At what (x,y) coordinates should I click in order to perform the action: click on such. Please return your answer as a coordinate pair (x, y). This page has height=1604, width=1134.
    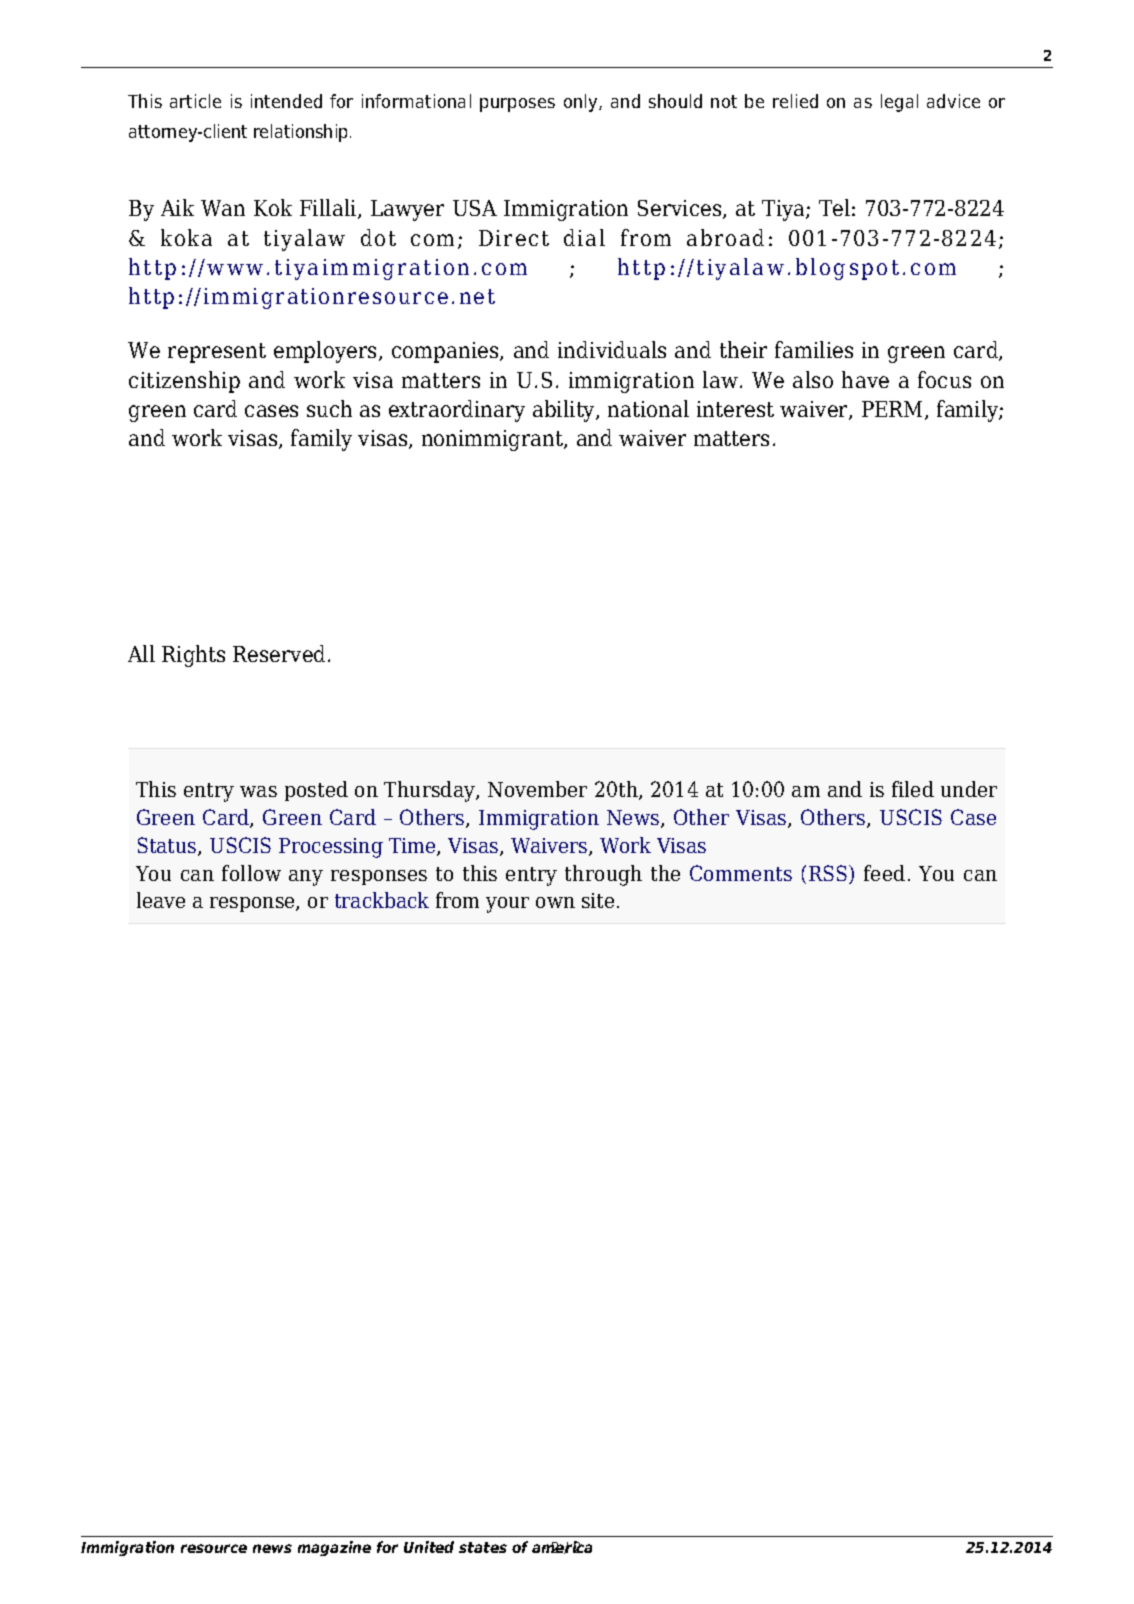
    Looking at the image, I should click on (329, 408).
